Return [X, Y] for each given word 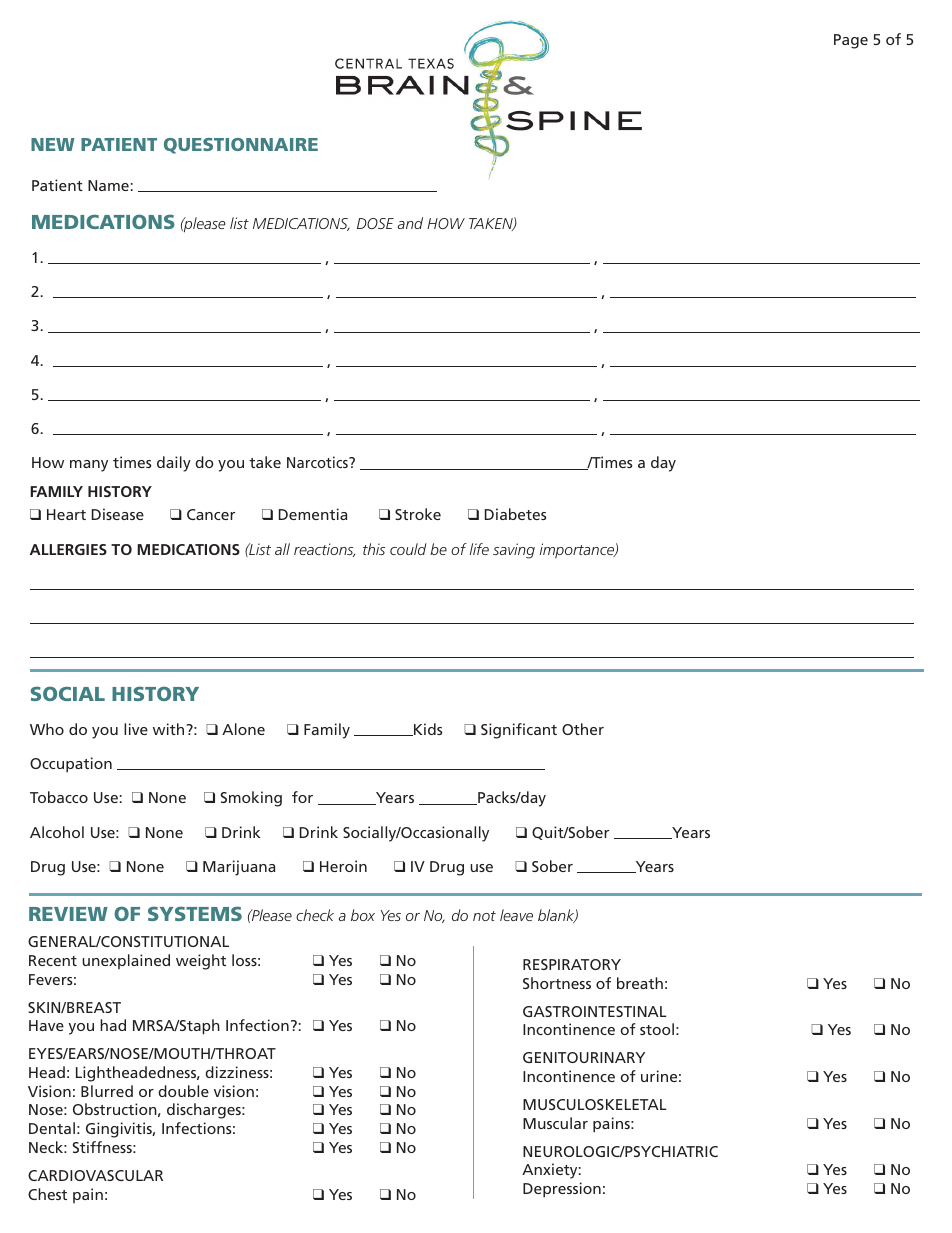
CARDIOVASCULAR [95, 1175]
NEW [53, 144]
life [479, 549]
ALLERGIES [68, 549]
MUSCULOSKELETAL [594, 1104]
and [410, 223]
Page [851, 41]
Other [583, 729]
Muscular [555, 1123]
